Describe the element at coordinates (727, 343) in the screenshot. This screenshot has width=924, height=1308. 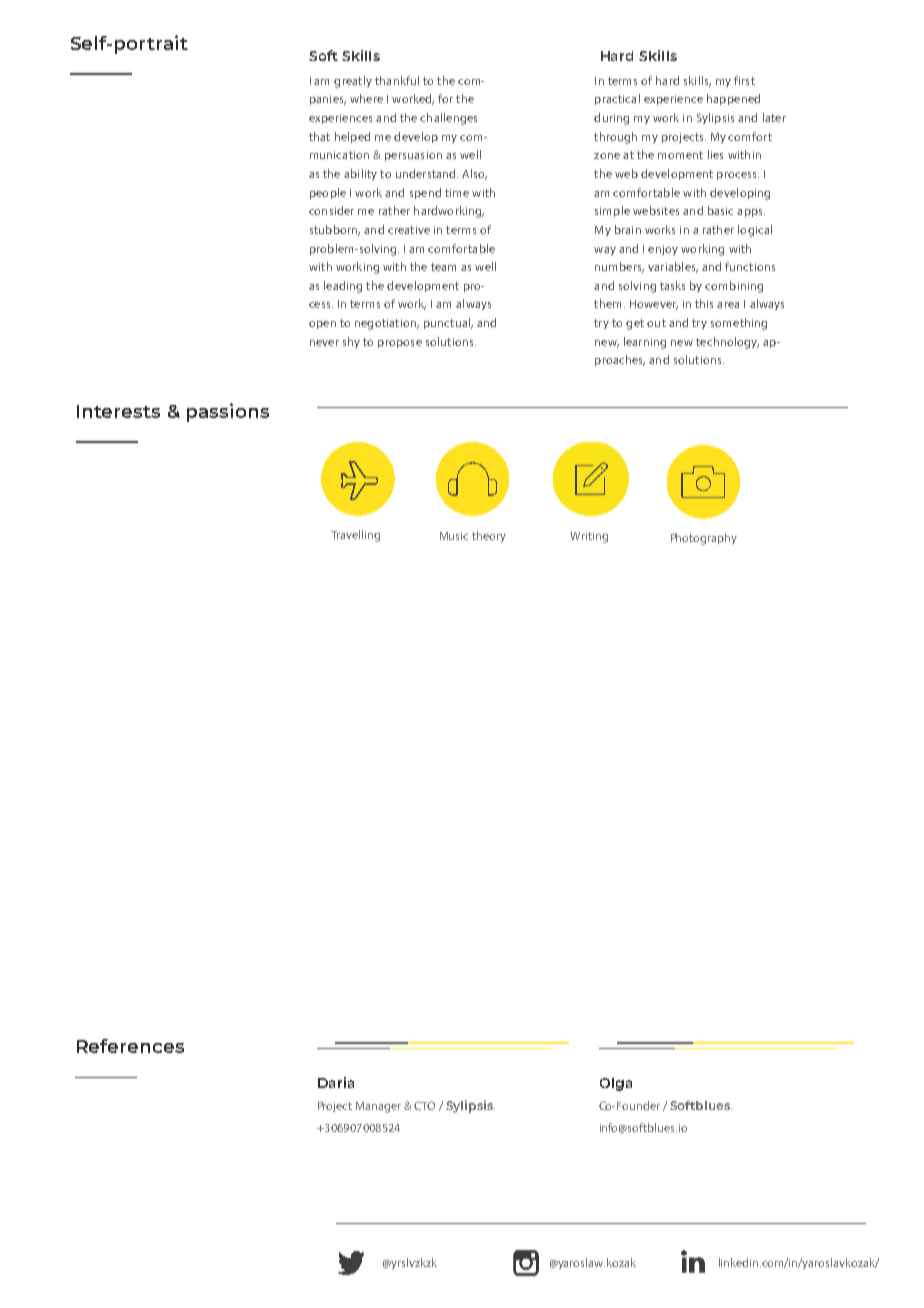
I see `technology` at that location.
